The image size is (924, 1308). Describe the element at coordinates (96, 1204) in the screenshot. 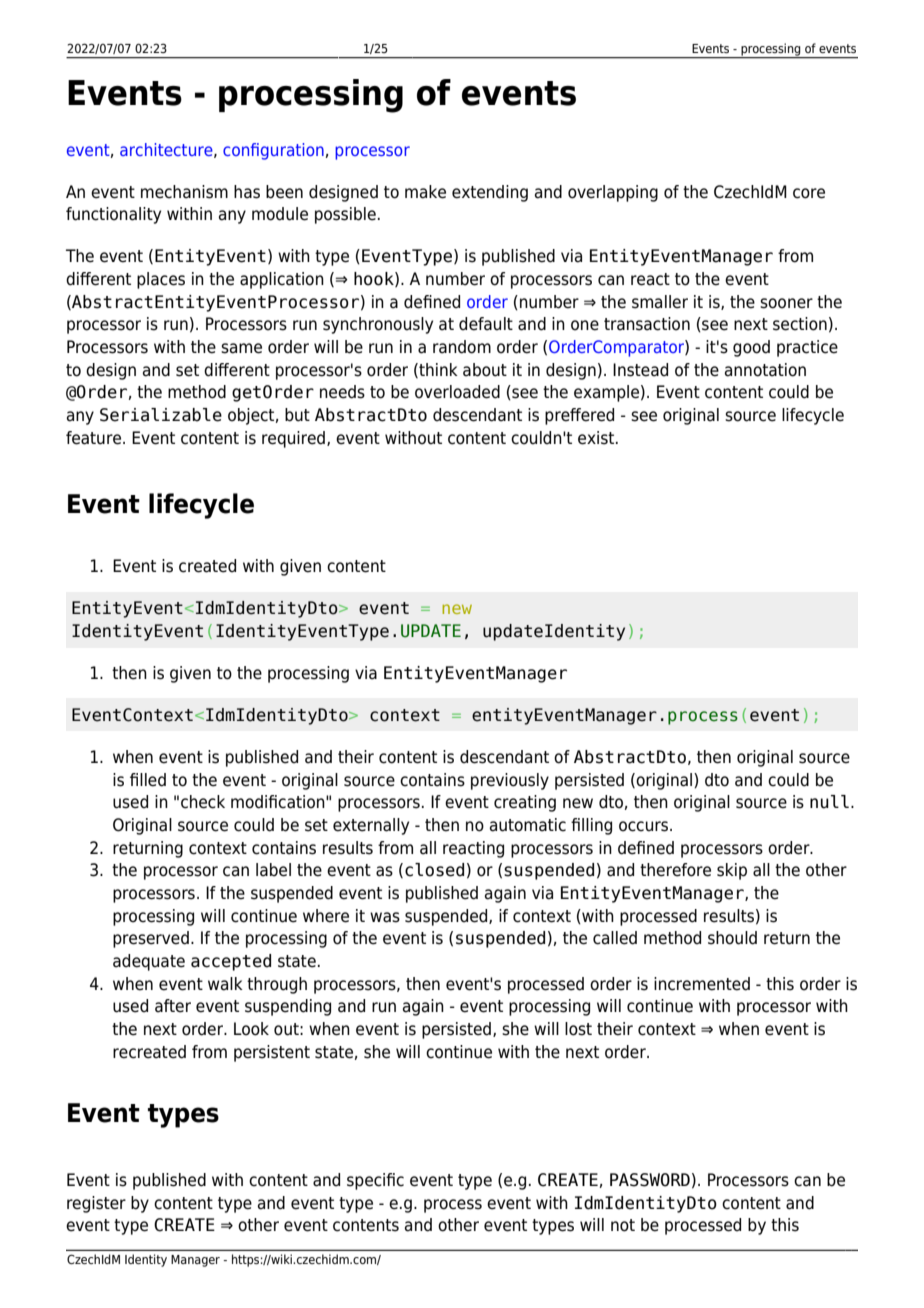

I see `register` at that location.
